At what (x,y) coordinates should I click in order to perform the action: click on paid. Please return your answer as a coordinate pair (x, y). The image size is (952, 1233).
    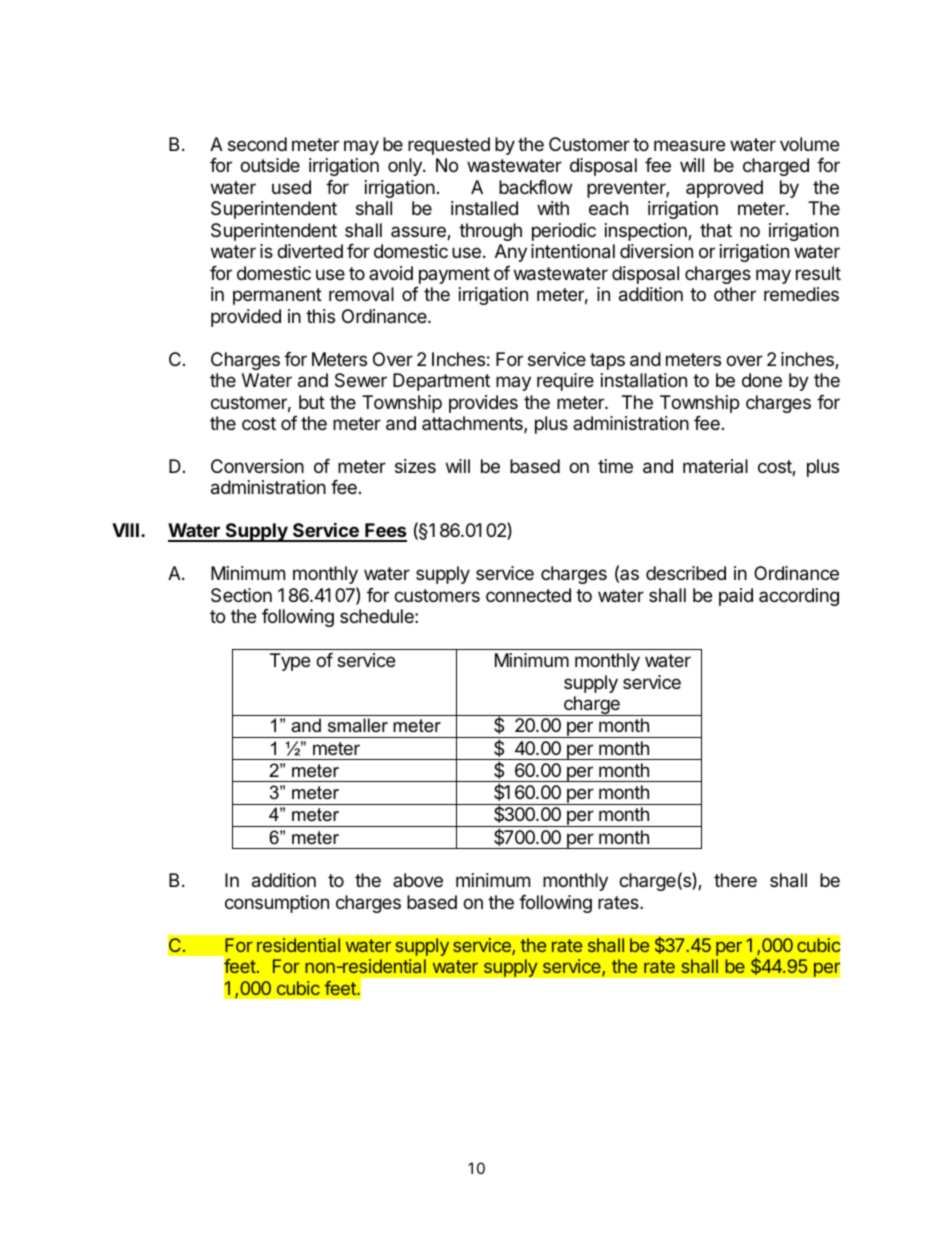
    Looking at the image, I should click on (736, 597).
